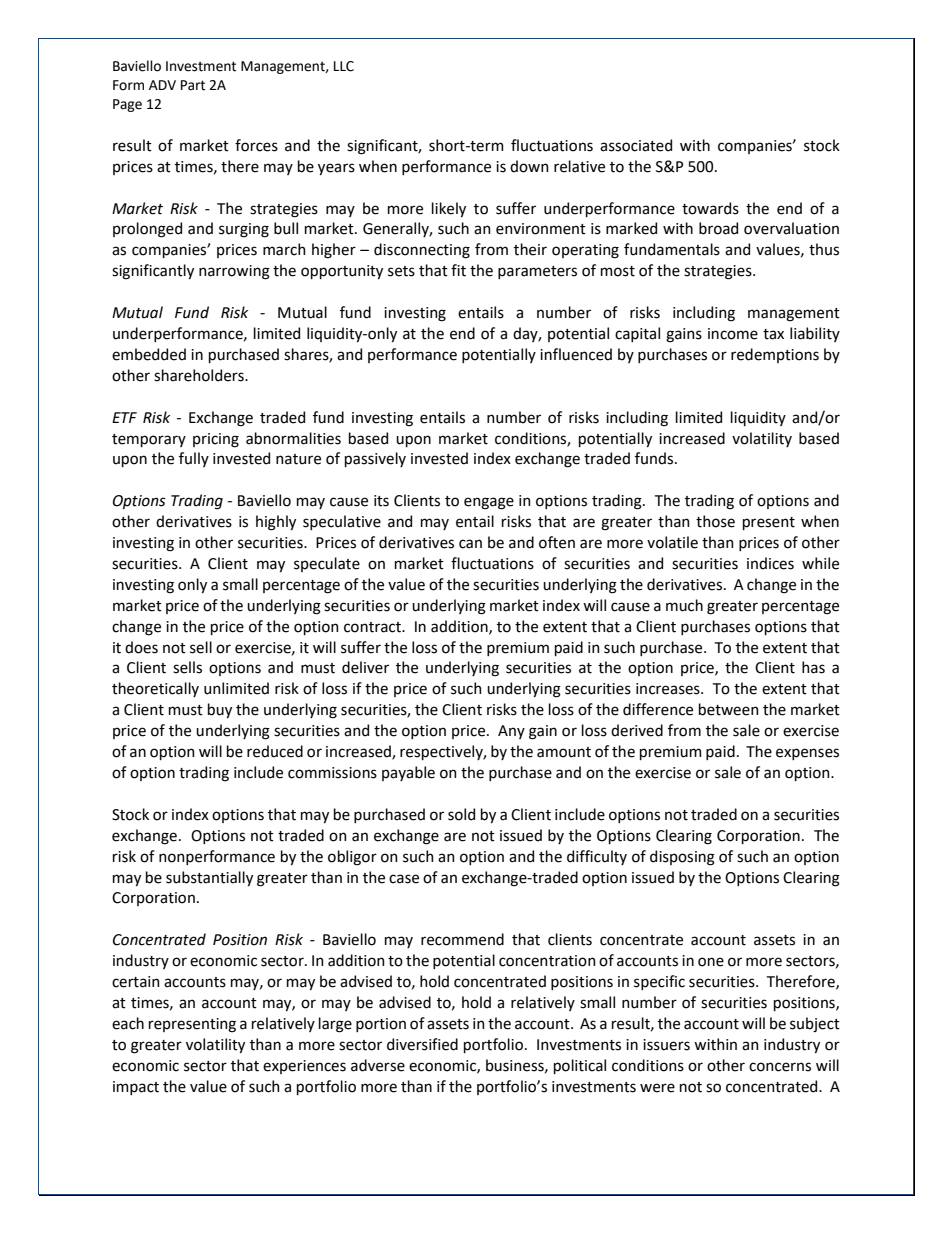 The width and height of the document is (952, 1233). Describe the element at coordinates (136, 1088) in the document. I see `impact` at that location.
